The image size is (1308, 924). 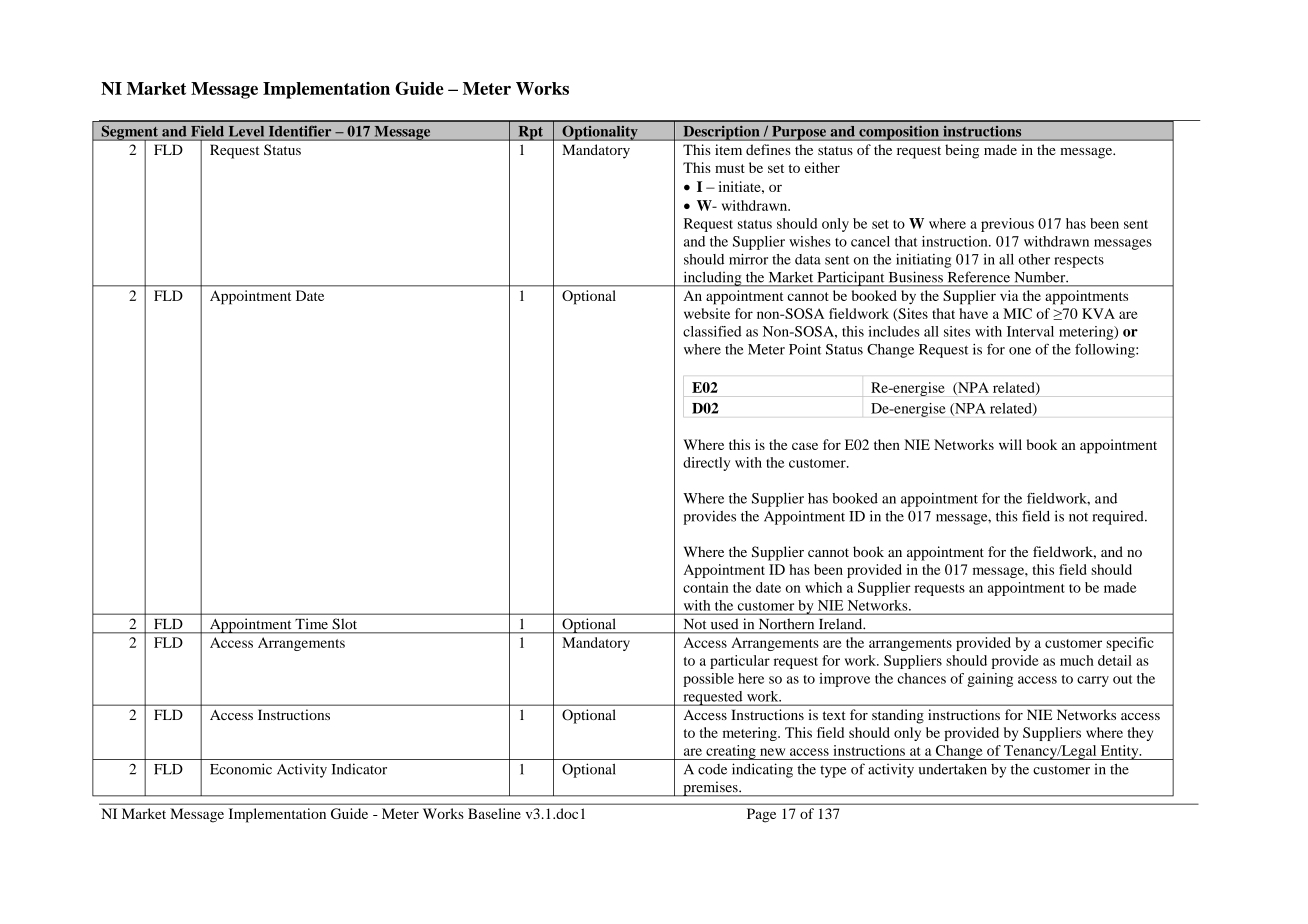 I want to click on case, so click(x=805, y=446).
